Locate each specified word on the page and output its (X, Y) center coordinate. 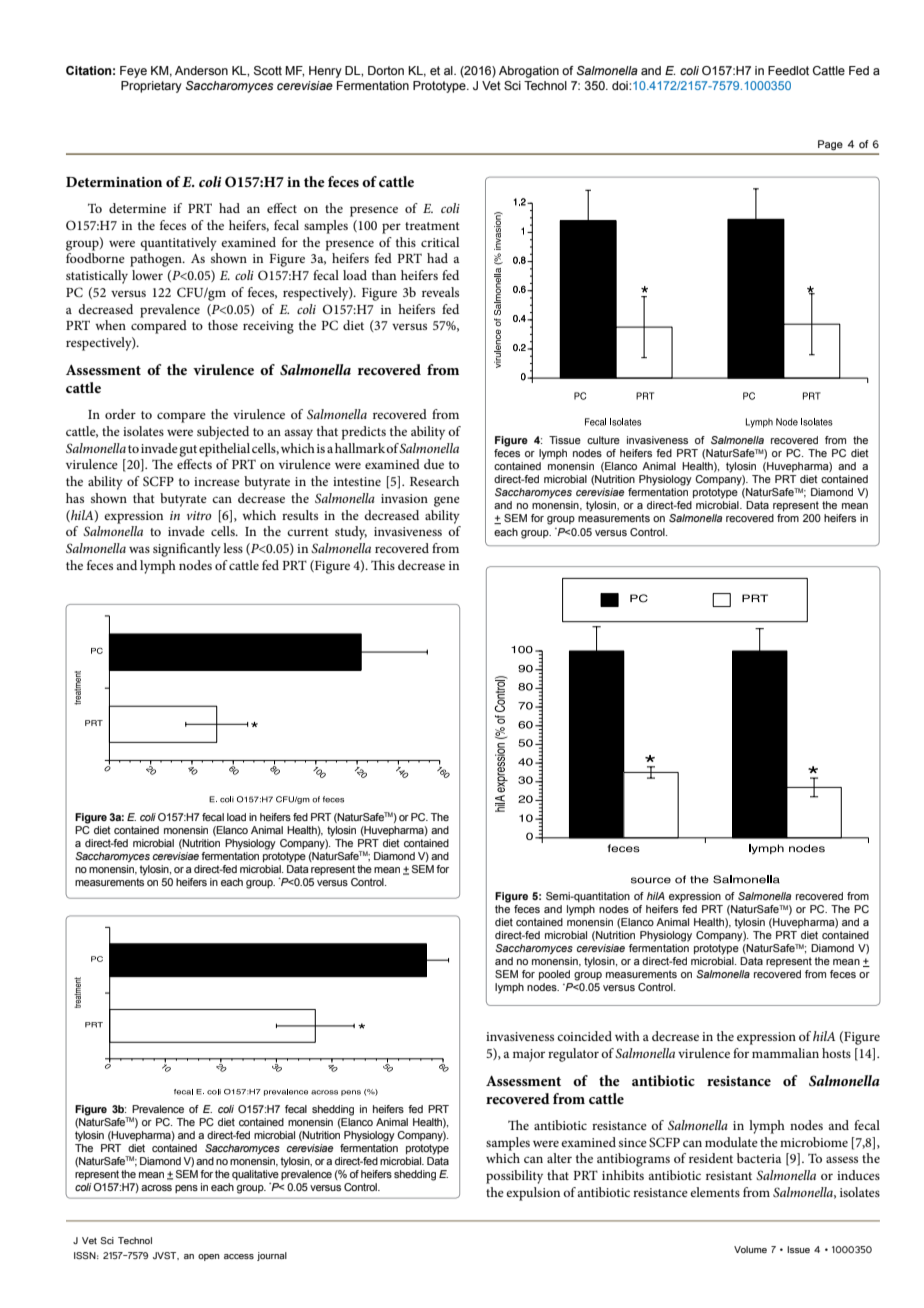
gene (447, 501)
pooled (554, 975)
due (434, 464)
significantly (187, 550)
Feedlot (788, 70)
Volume (750, 1249)
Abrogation (529, 72)
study (351, 533)
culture (603, 440)
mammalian (785, 1053)
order (120, 414)
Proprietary (151, 87)
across (156, 1188)
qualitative (255, 1175)
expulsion (533, 1194)
